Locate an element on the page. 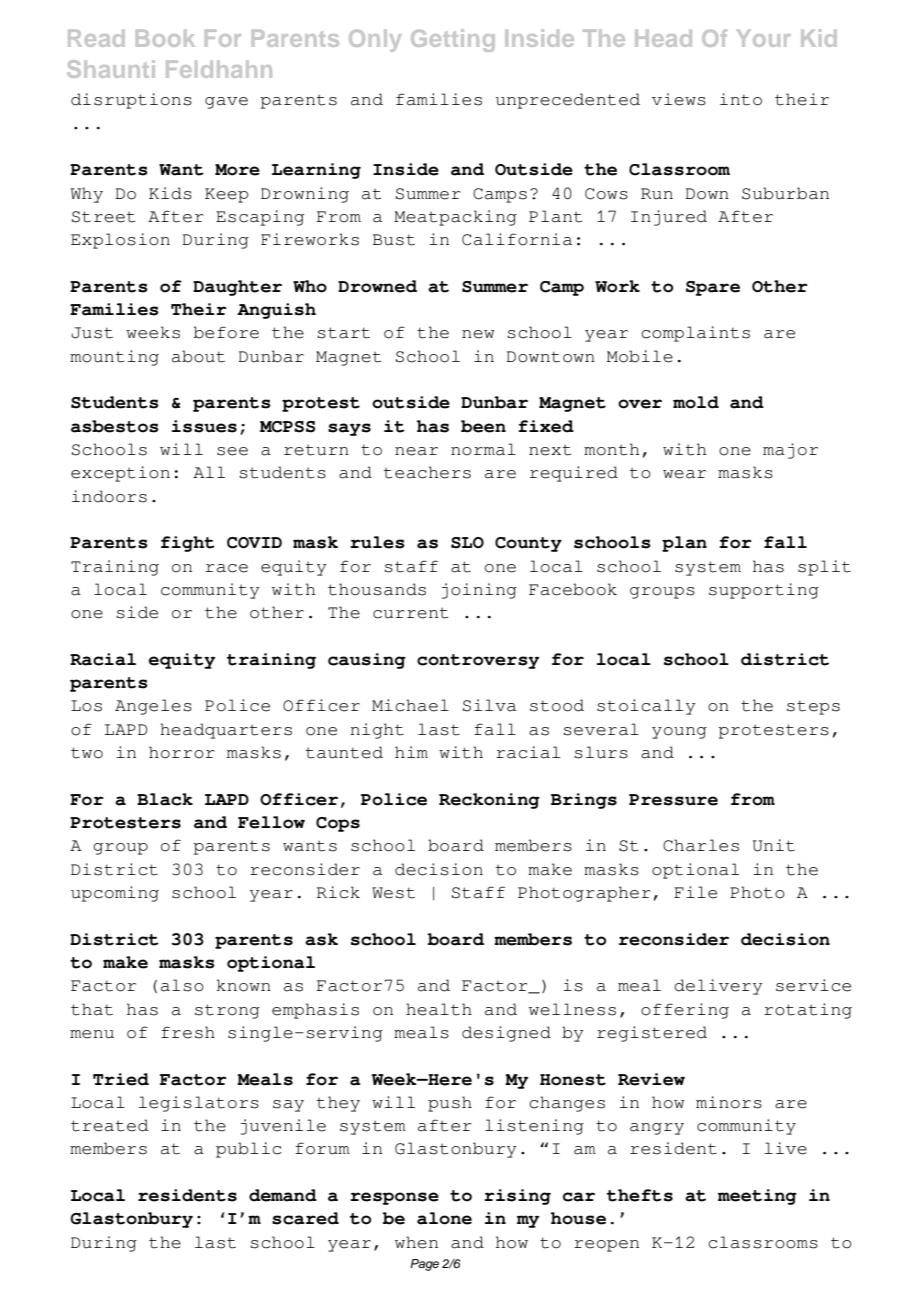  Getting is located at coordinates (453, 40).
